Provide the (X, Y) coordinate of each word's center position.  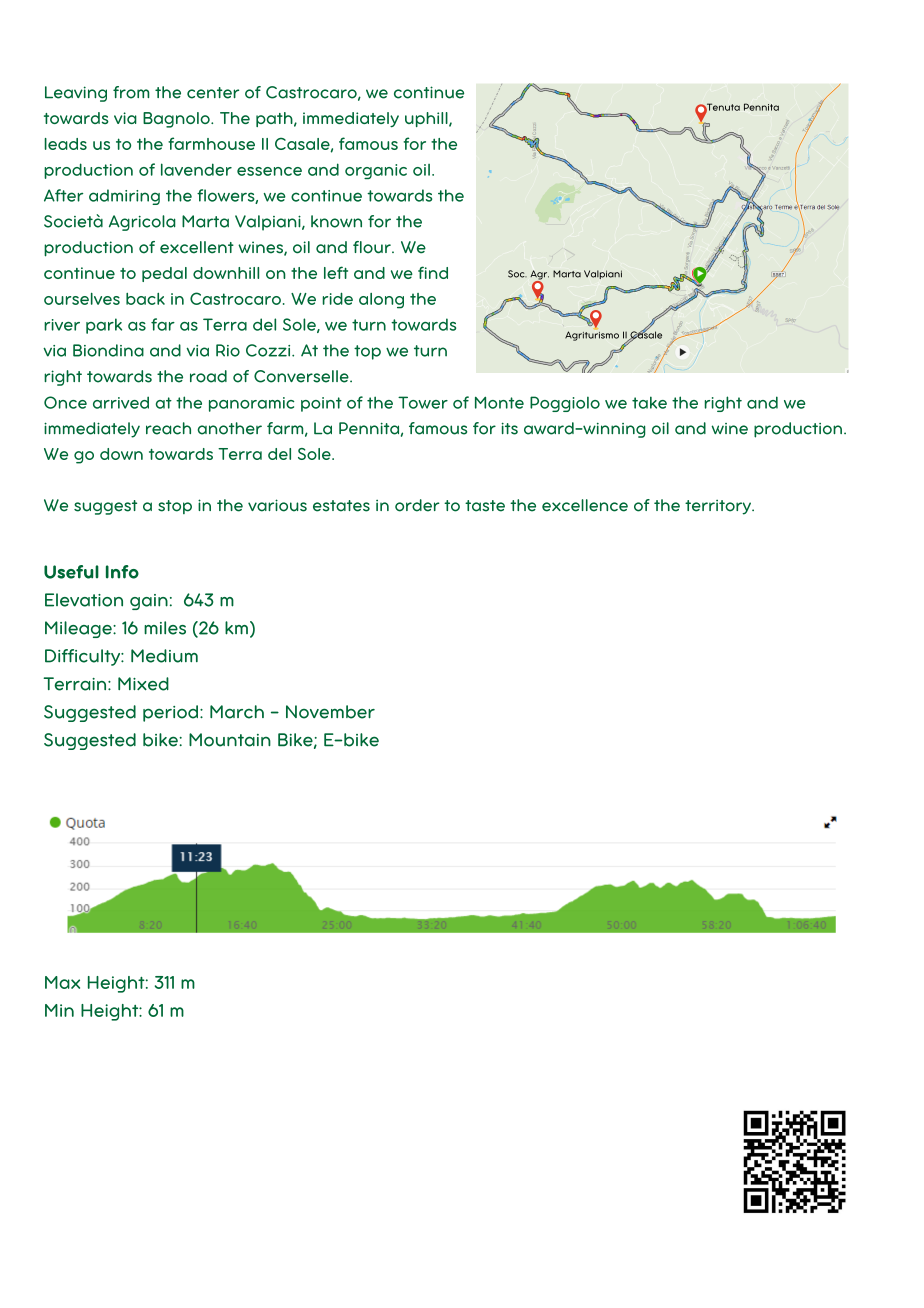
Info (122, 572)
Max (62, 982)
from (131, 92)
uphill (427, 119)
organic (376, 171)
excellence (585, 505)
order (417, 505)
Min (59, 1010)
